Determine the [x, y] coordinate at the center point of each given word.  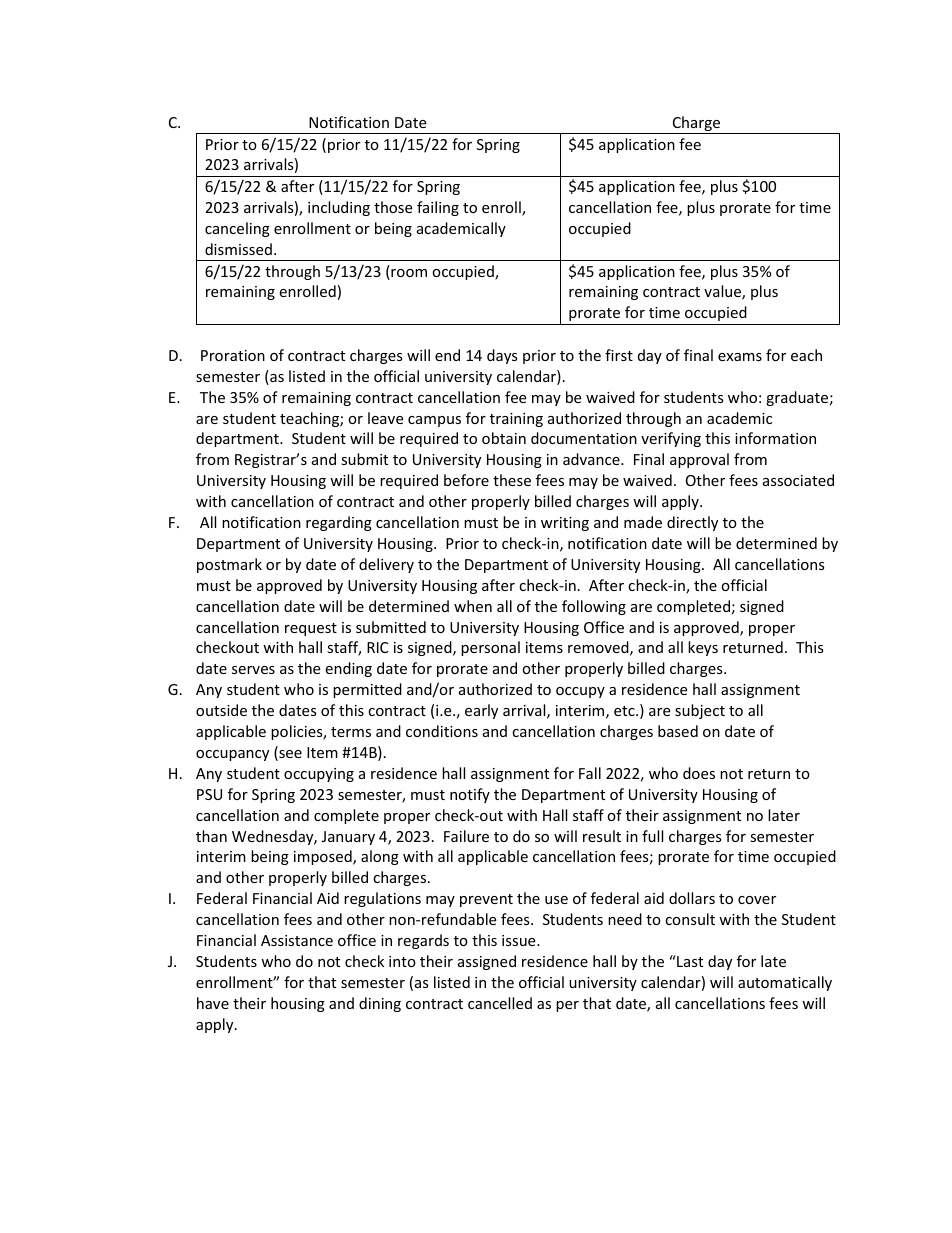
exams [740, 357]
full [652, 836]
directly [692, 523]
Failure [466, 836]
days [502, 356]
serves [253, 670]
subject [700, 711]
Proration [233, 355]
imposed [324, 857]
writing [565, 524]
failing [438, 208]
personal [490, 648]
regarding [339, 523]
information [775, 438]
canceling [237, 229]
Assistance [297, 940]
